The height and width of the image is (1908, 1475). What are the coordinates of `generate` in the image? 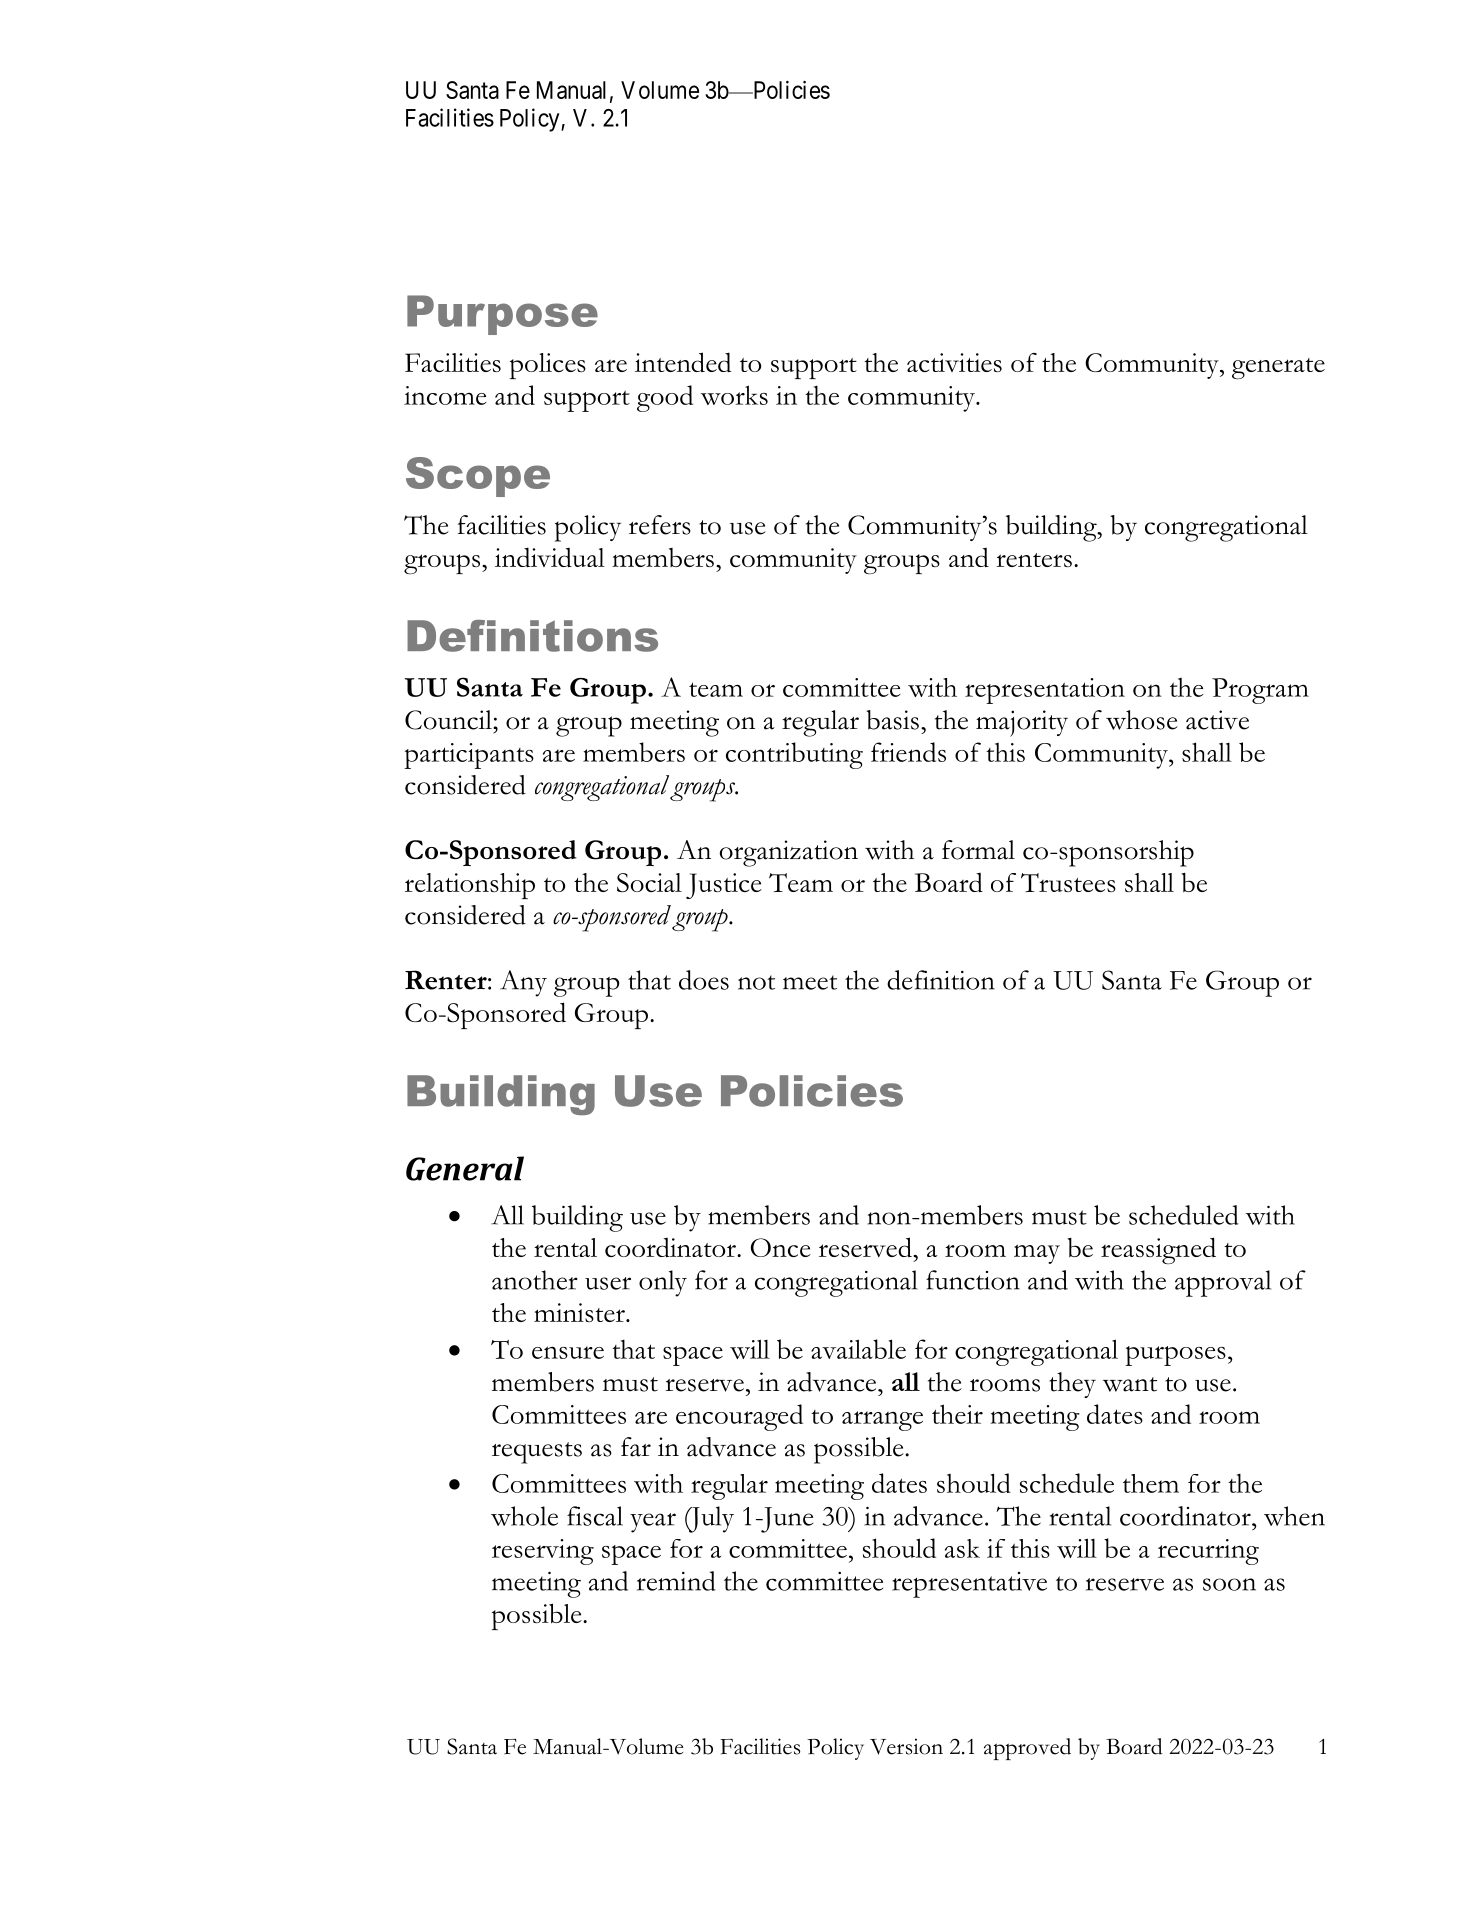 It's located at (1278, 369).
